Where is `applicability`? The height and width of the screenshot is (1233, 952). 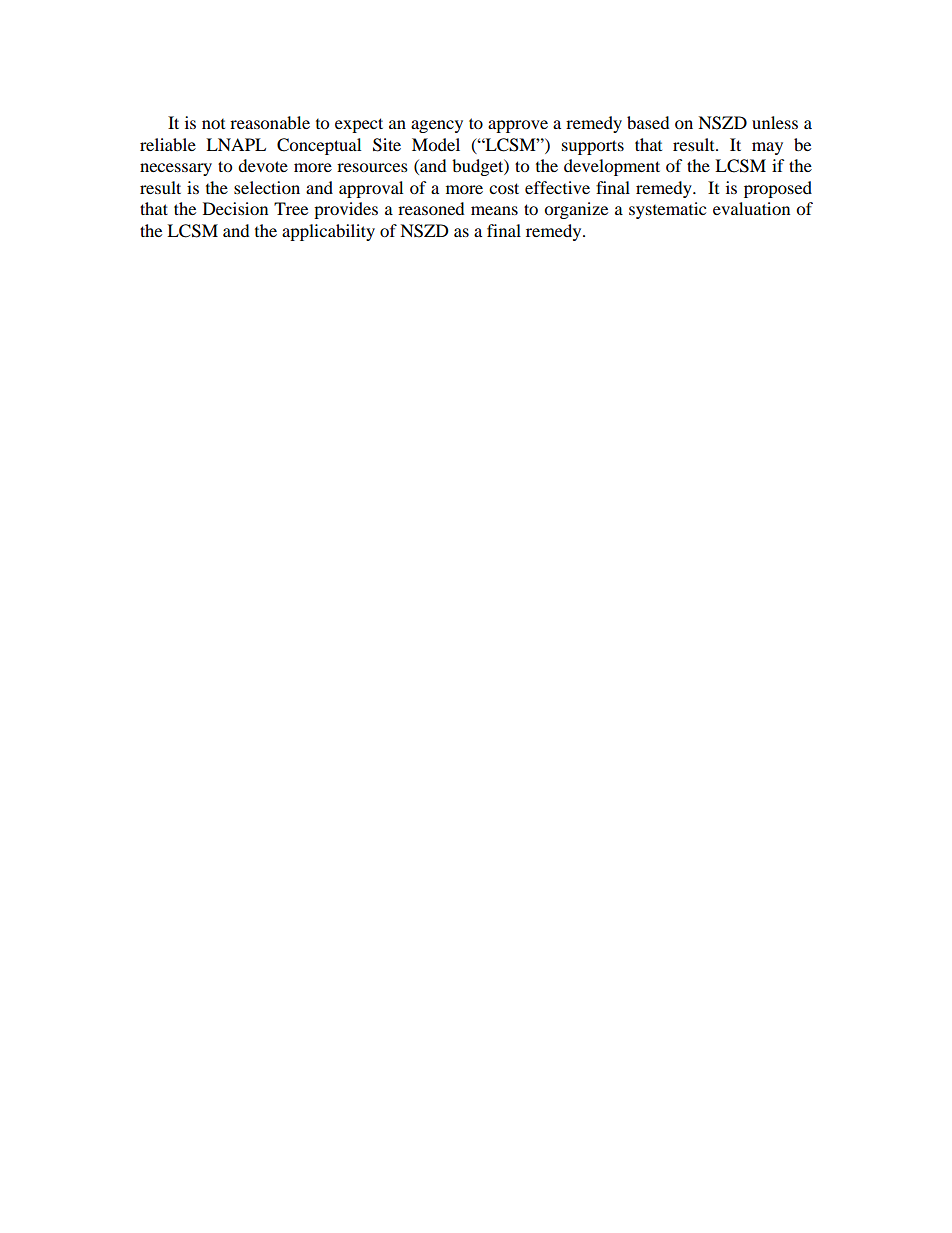 applicability is located at coordinates (328, 232).
